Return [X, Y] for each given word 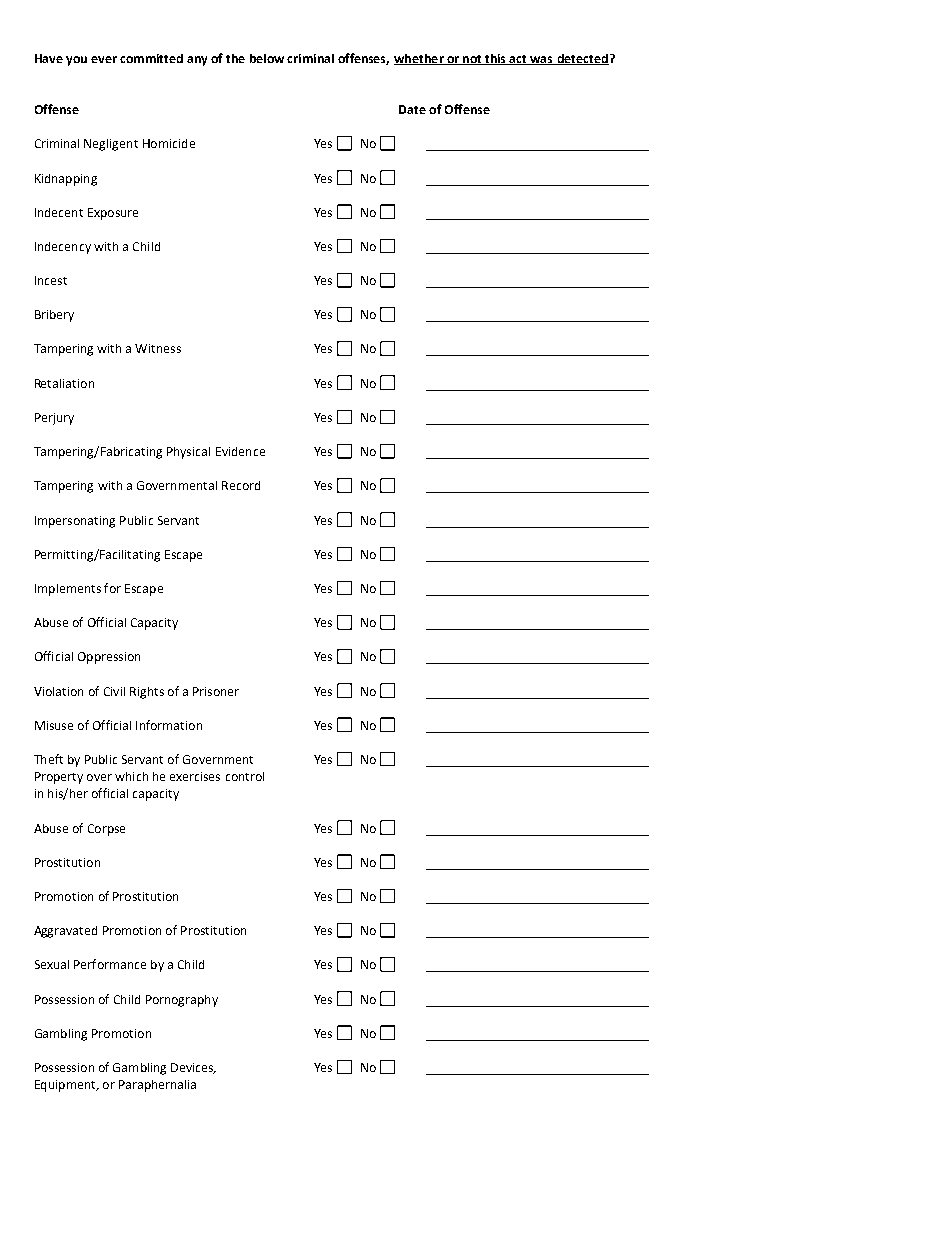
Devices [193, 1068]
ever [104, 59]
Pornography [182, 1001]
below [267, 58]
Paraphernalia [157, 1086]
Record [241, 485]
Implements [68, 590]
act [518, 60]
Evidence [240, 451]
